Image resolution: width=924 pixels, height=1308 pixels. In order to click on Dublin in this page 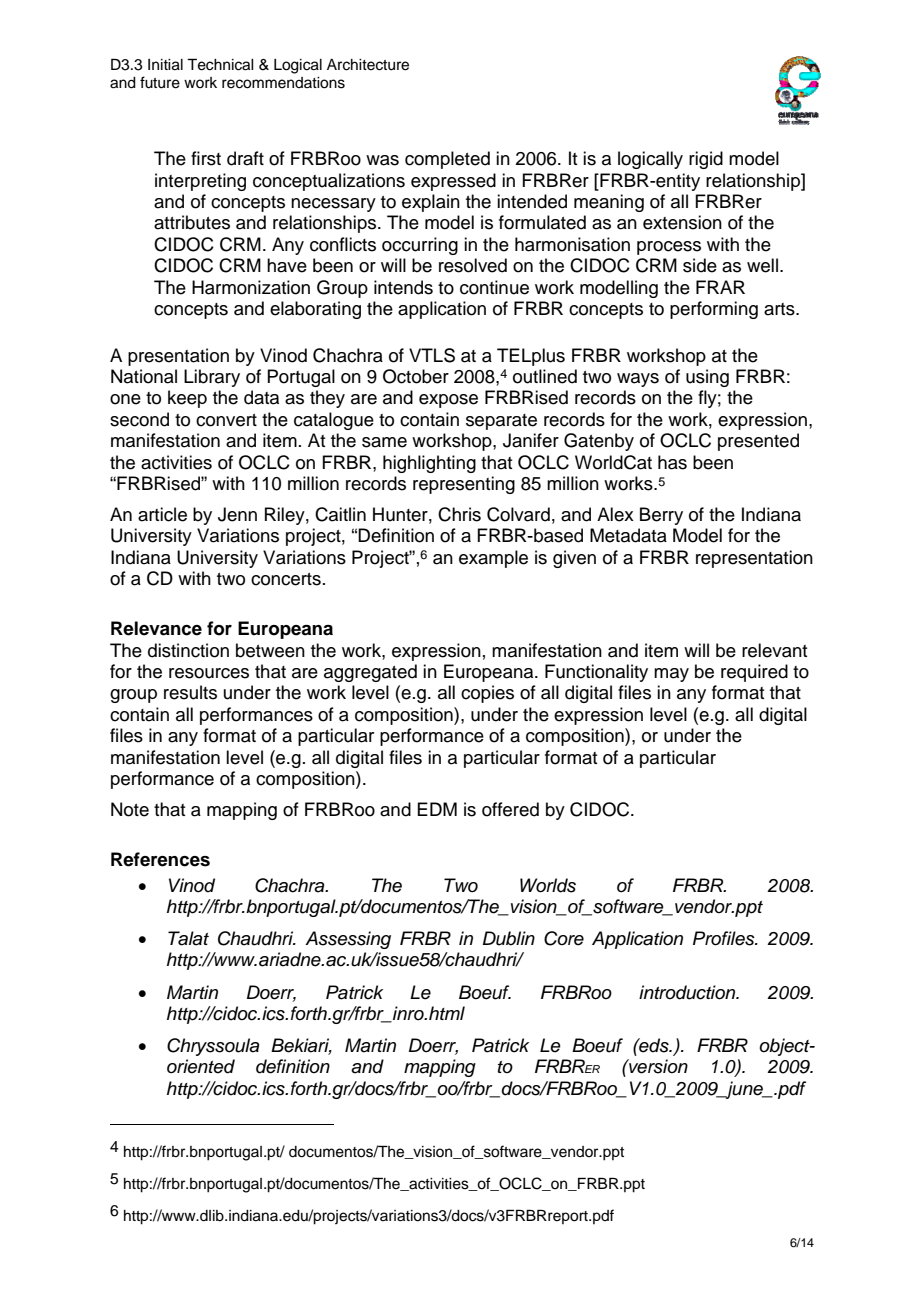, I will do `click(509, 938)`.
